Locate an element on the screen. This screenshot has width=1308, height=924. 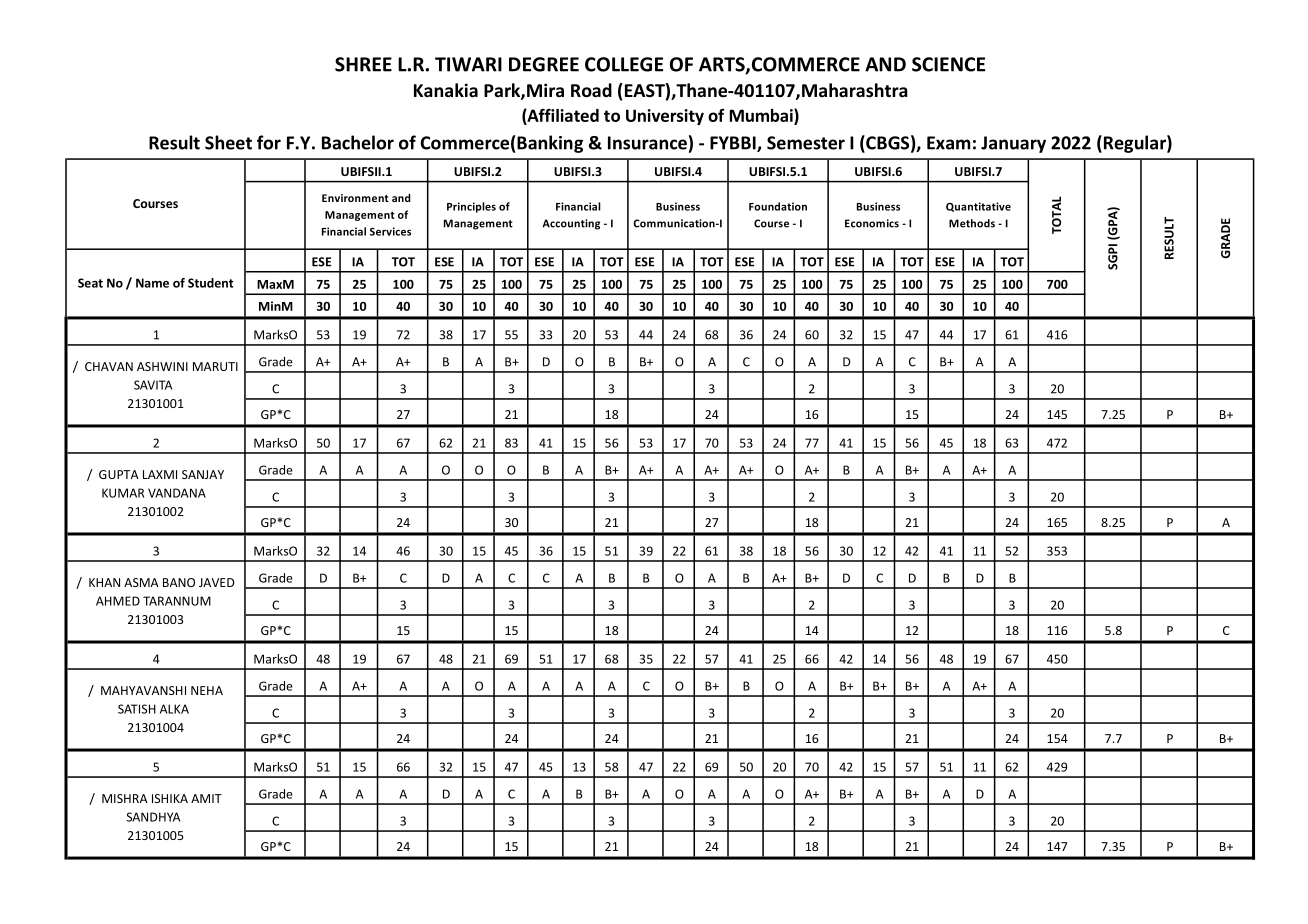
Road is located at coordinates (591, 90).
